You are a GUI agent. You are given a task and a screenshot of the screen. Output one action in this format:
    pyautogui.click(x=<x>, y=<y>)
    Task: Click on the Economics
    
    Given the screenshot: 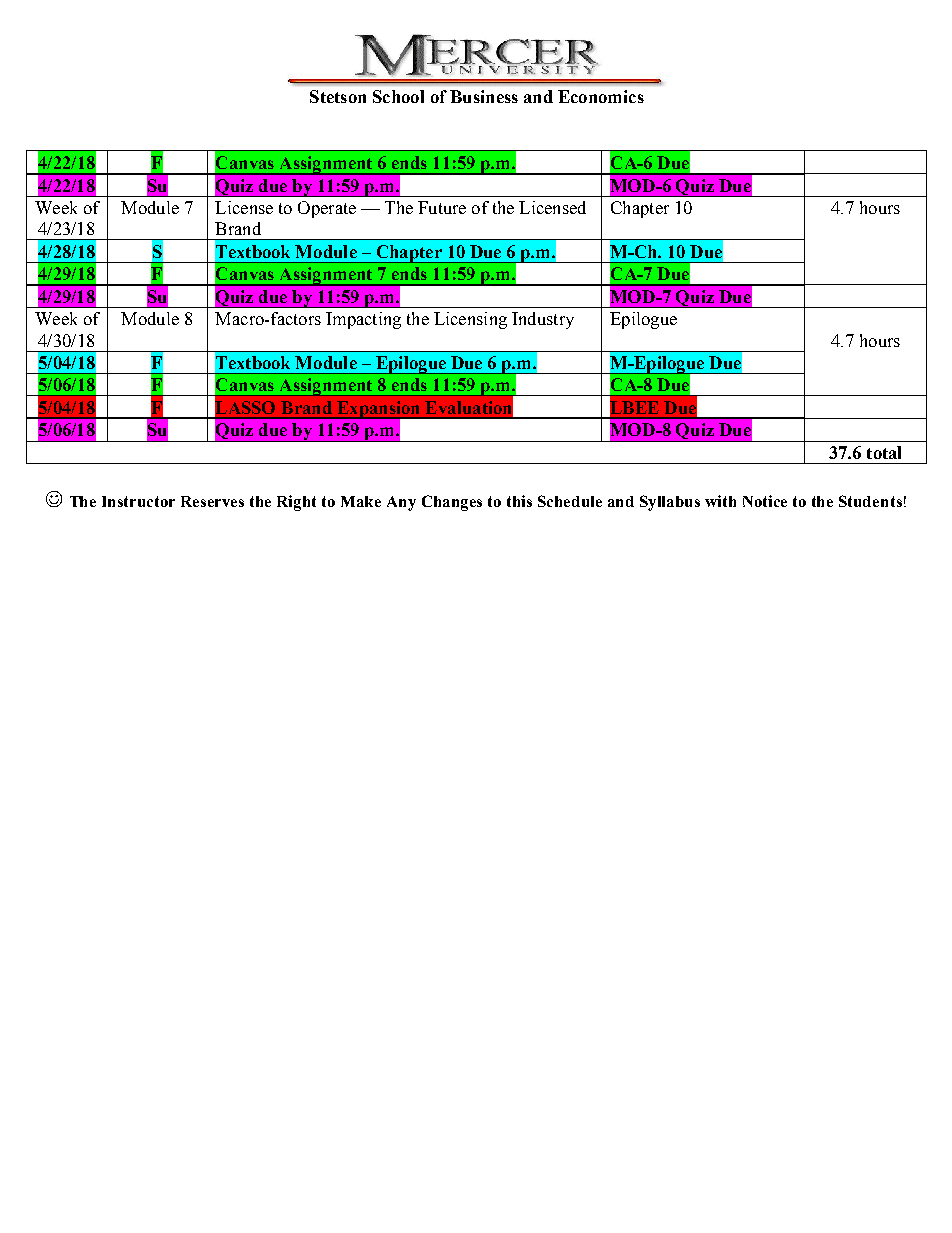 What is the action you would take?
    pyautogui.click(x=601, y=96)
